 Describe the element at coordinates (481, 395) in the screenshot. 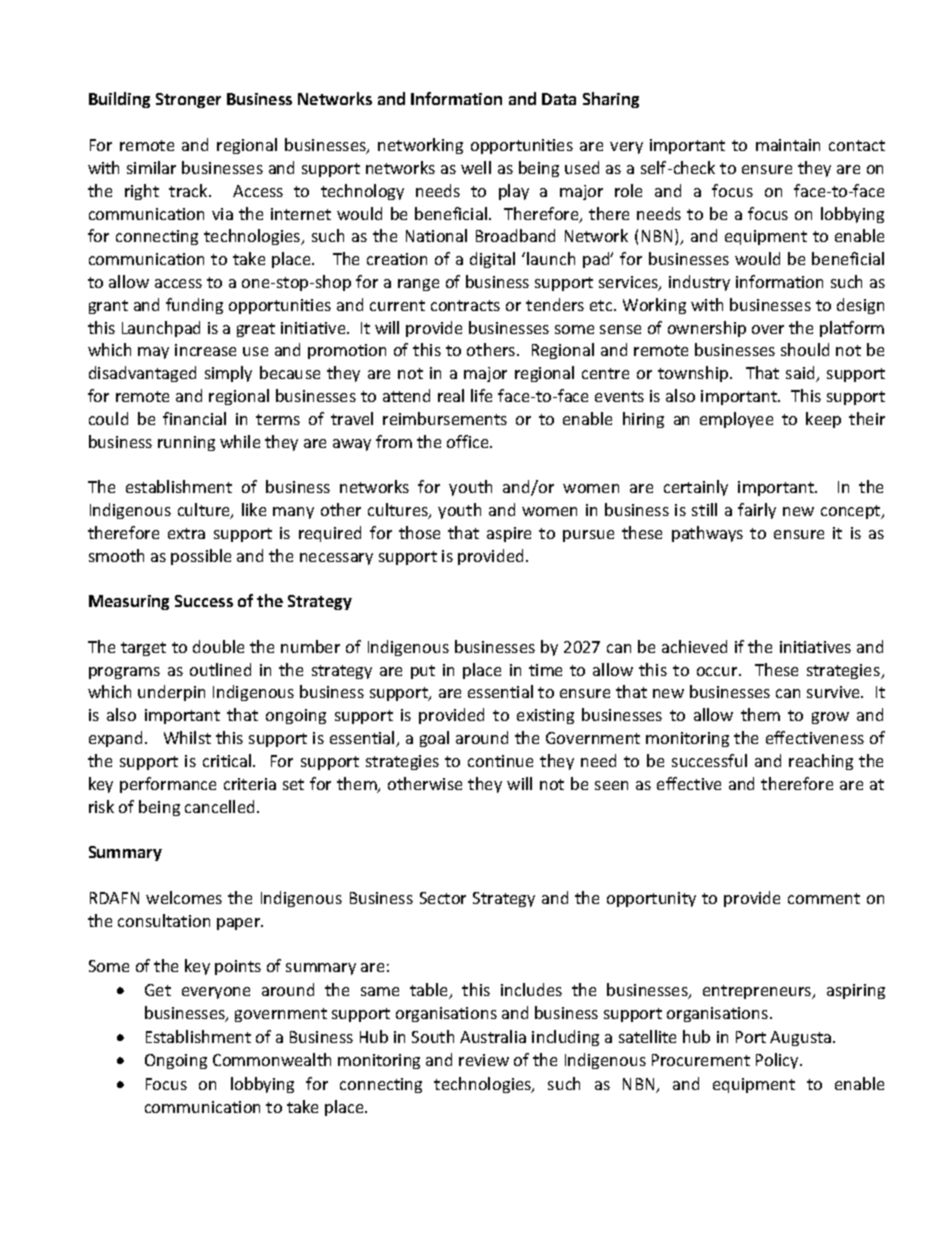

I see `life` at that location.
